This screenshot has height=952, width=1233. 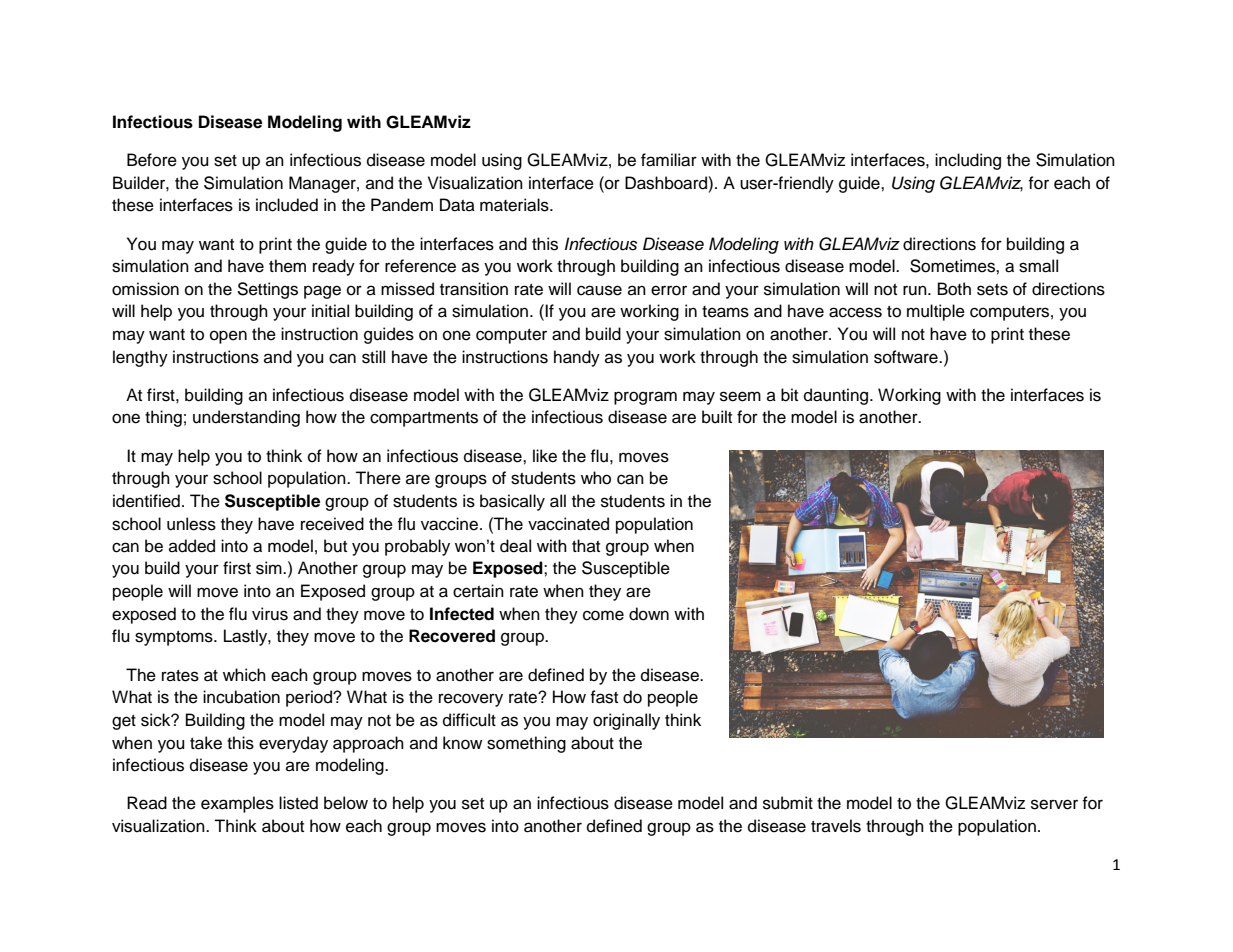 I want to click on submit, so click(x=788, y=803).
